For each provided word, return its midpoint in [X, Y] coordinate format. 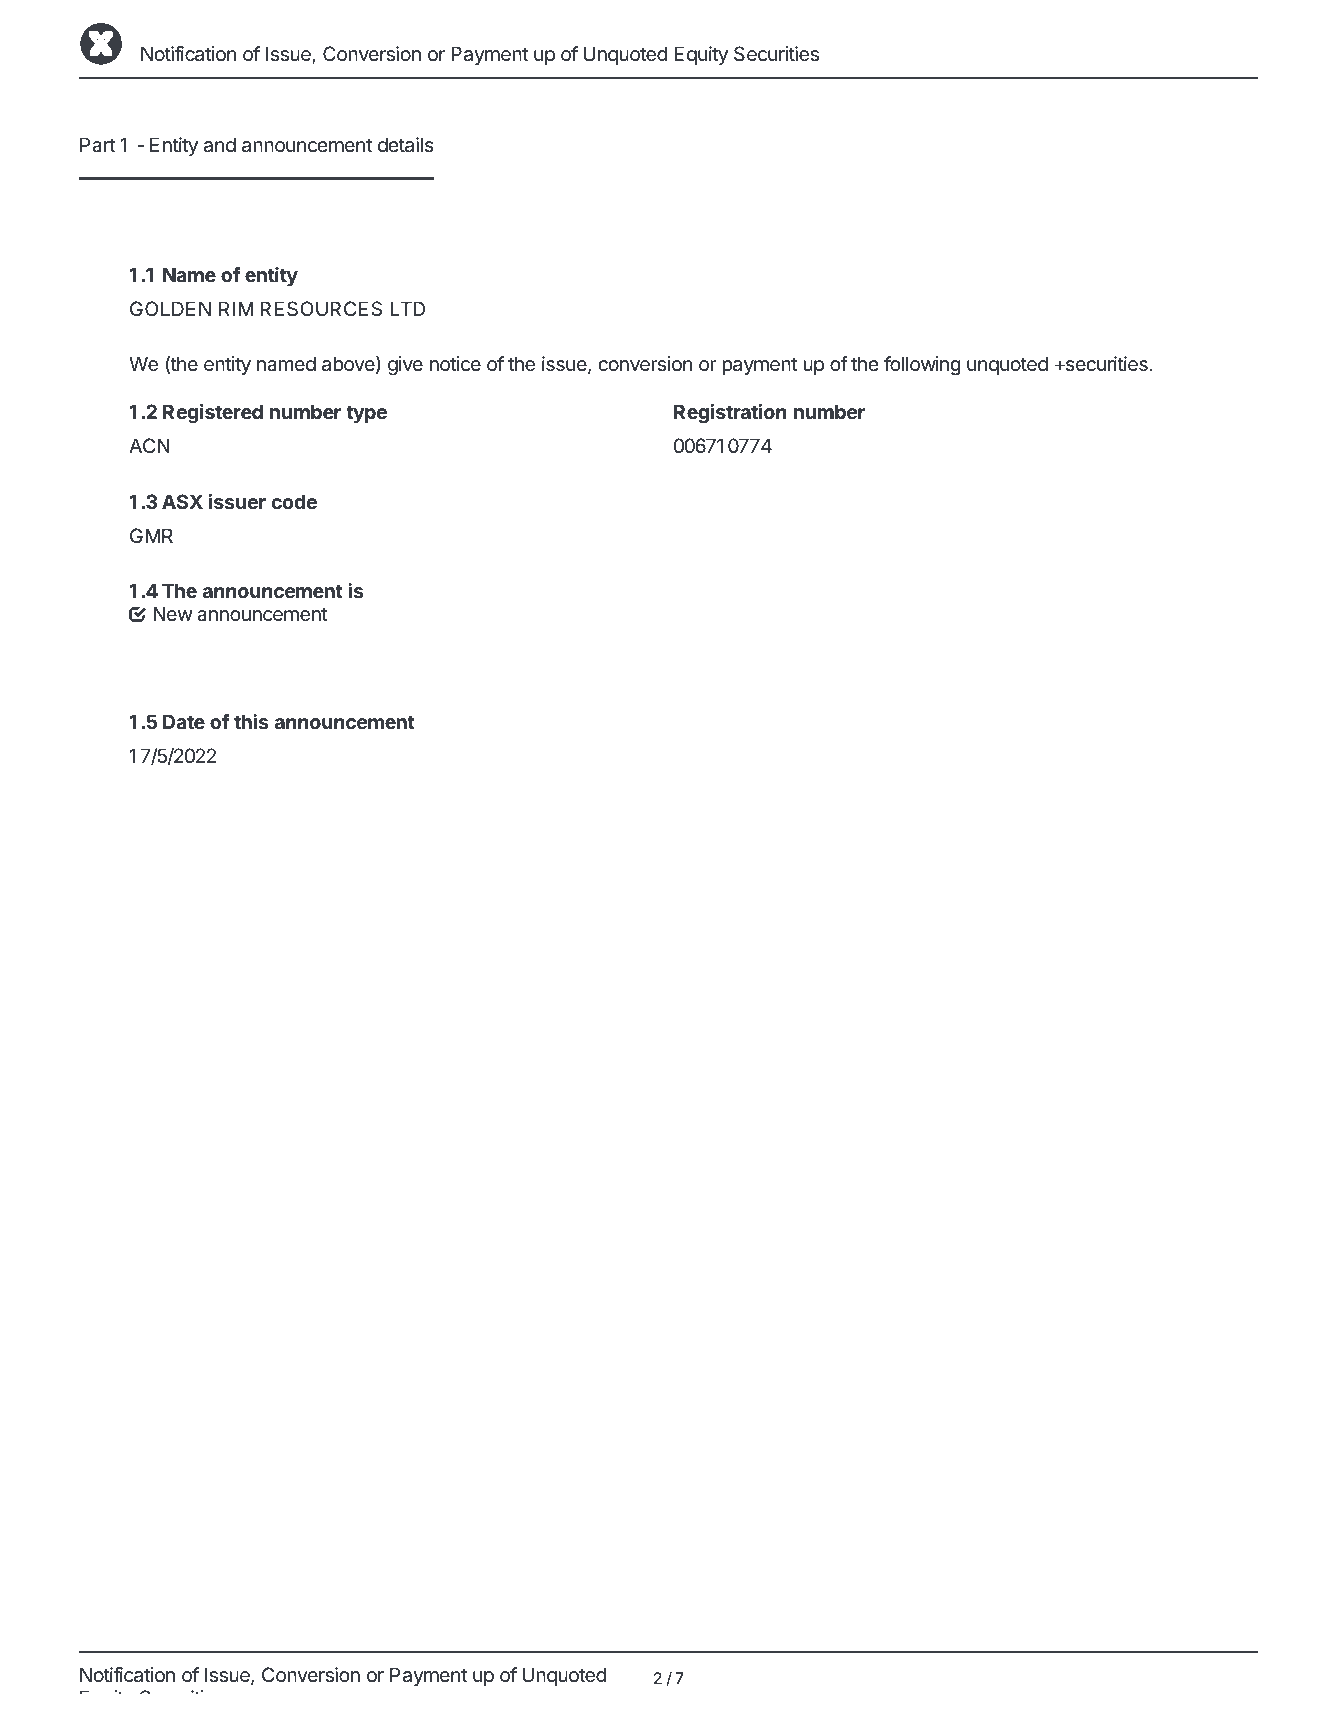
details [406, 145]
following [922, 366]
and [220, 145]
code [294, 501]
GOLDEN [170, 308]
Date [184, 721]
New [173, 613]
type [366, 414]
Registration [730, 414]
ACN [149, 445]
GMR [151, 535]
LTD [407, 308]
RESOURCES [321, 309]
